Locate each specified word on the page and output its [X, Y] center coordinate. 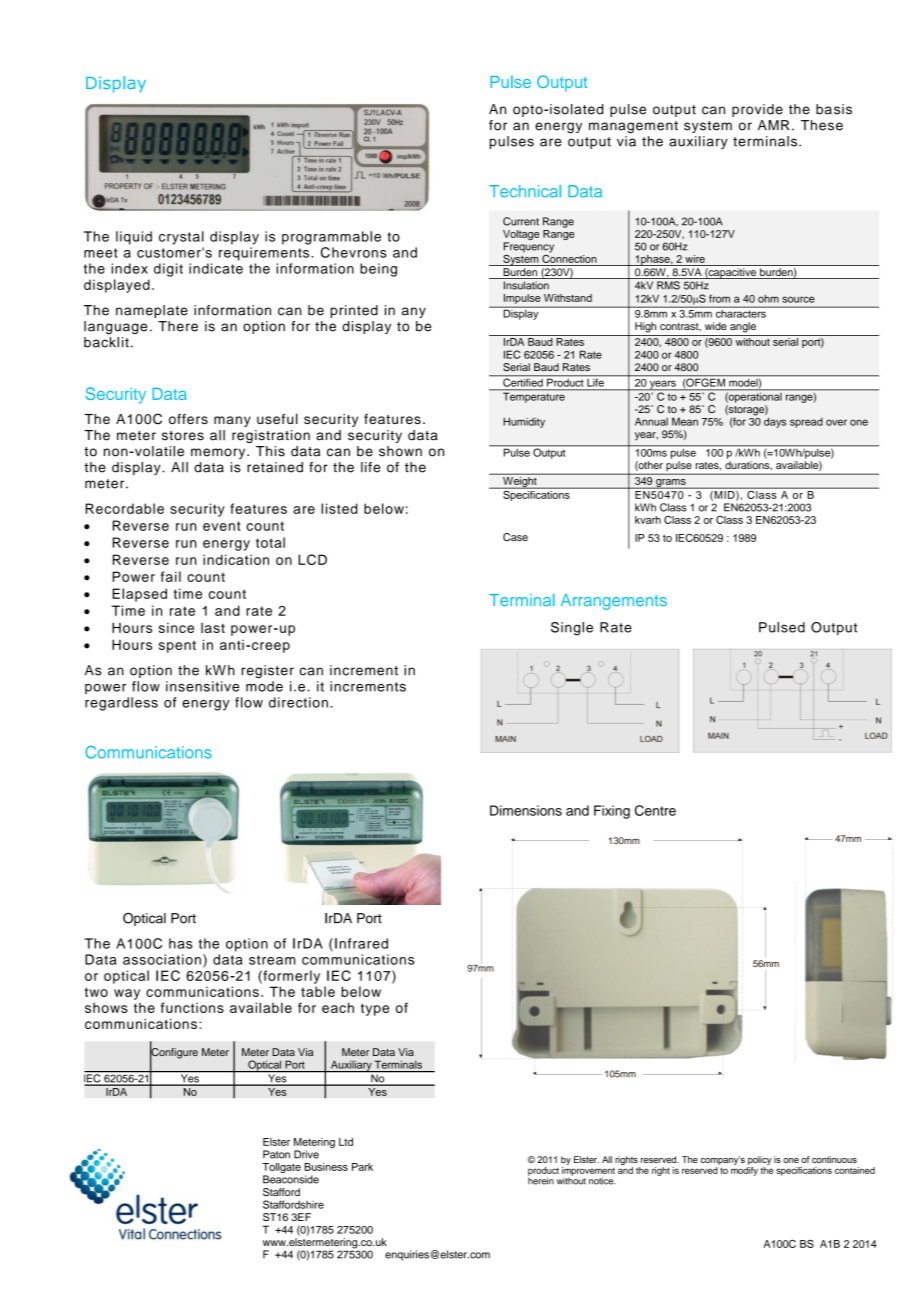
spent [177, 646]
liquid [134, 238]
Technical [525, 191]
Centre [655, 810]
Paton [276, 1154]
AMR [774, 125]
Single [572, 629]
